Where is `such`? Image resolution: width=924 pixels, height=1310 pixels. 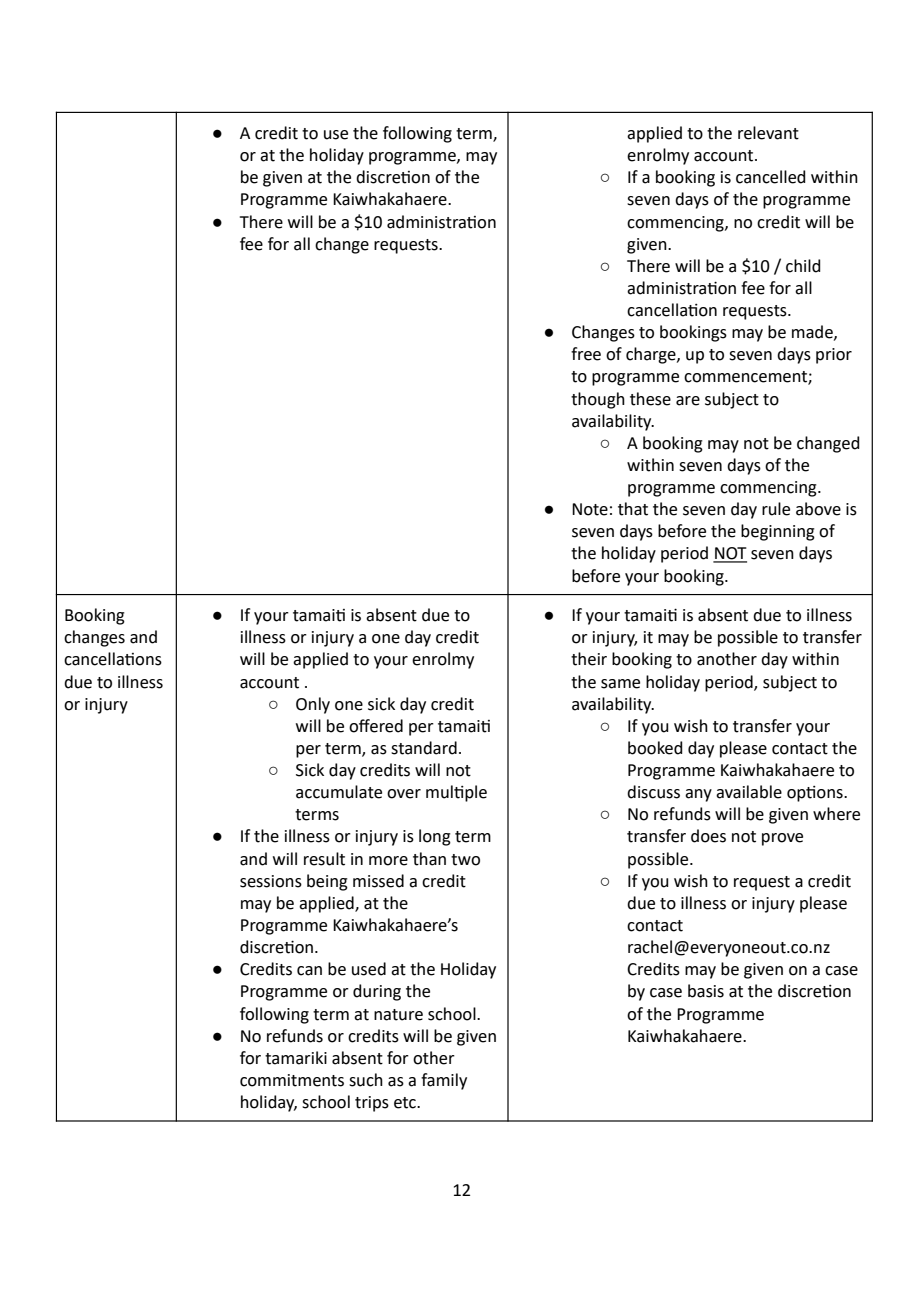
such is located at coordinates (366, 1080).
